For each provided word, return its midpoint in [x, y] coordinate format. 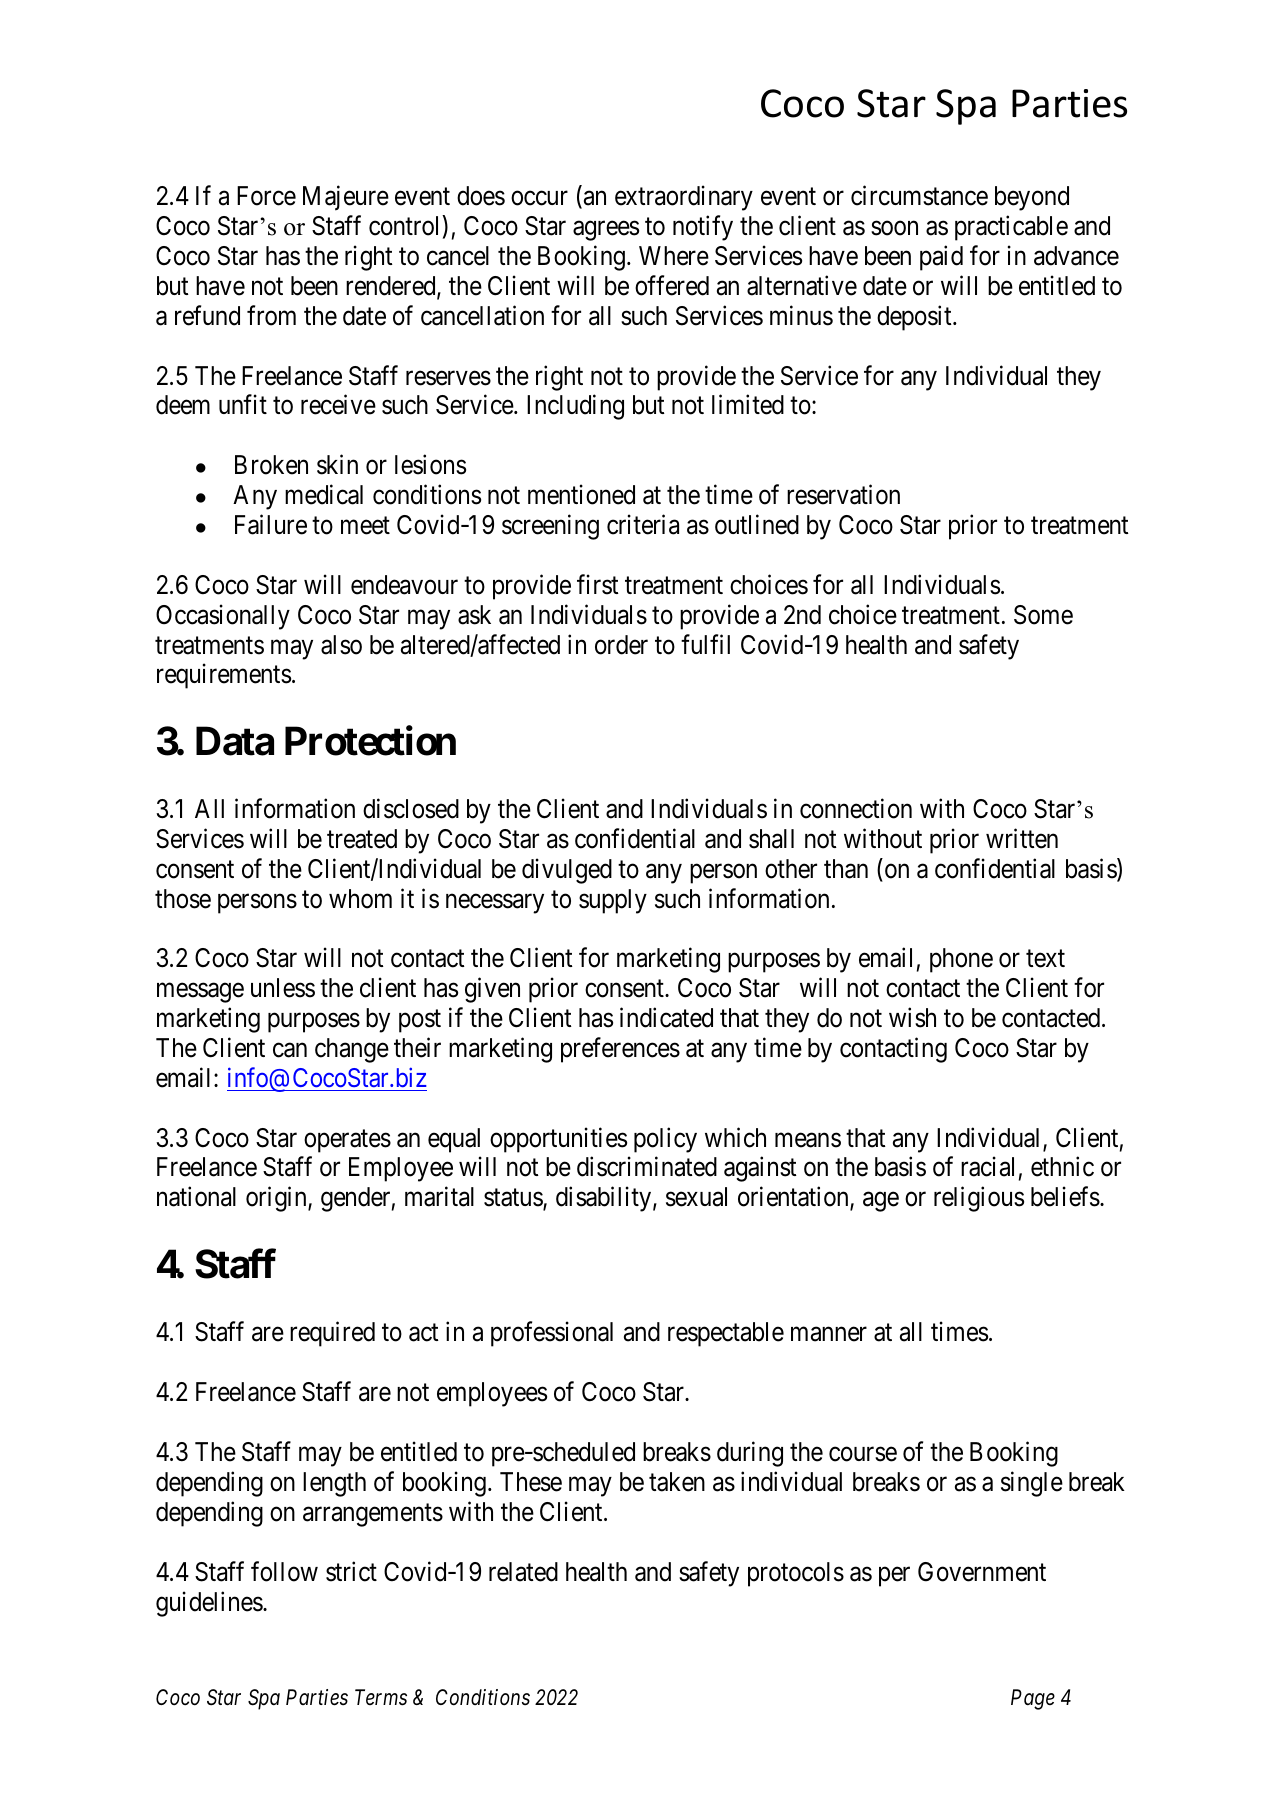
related [523, 1572]
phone [961, 960]
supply [613, 901]
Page [1033, 1699]
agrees [606, 231]
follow [284, 1571]
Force [266, 196]
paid [941, 258]
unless [283, 988]
